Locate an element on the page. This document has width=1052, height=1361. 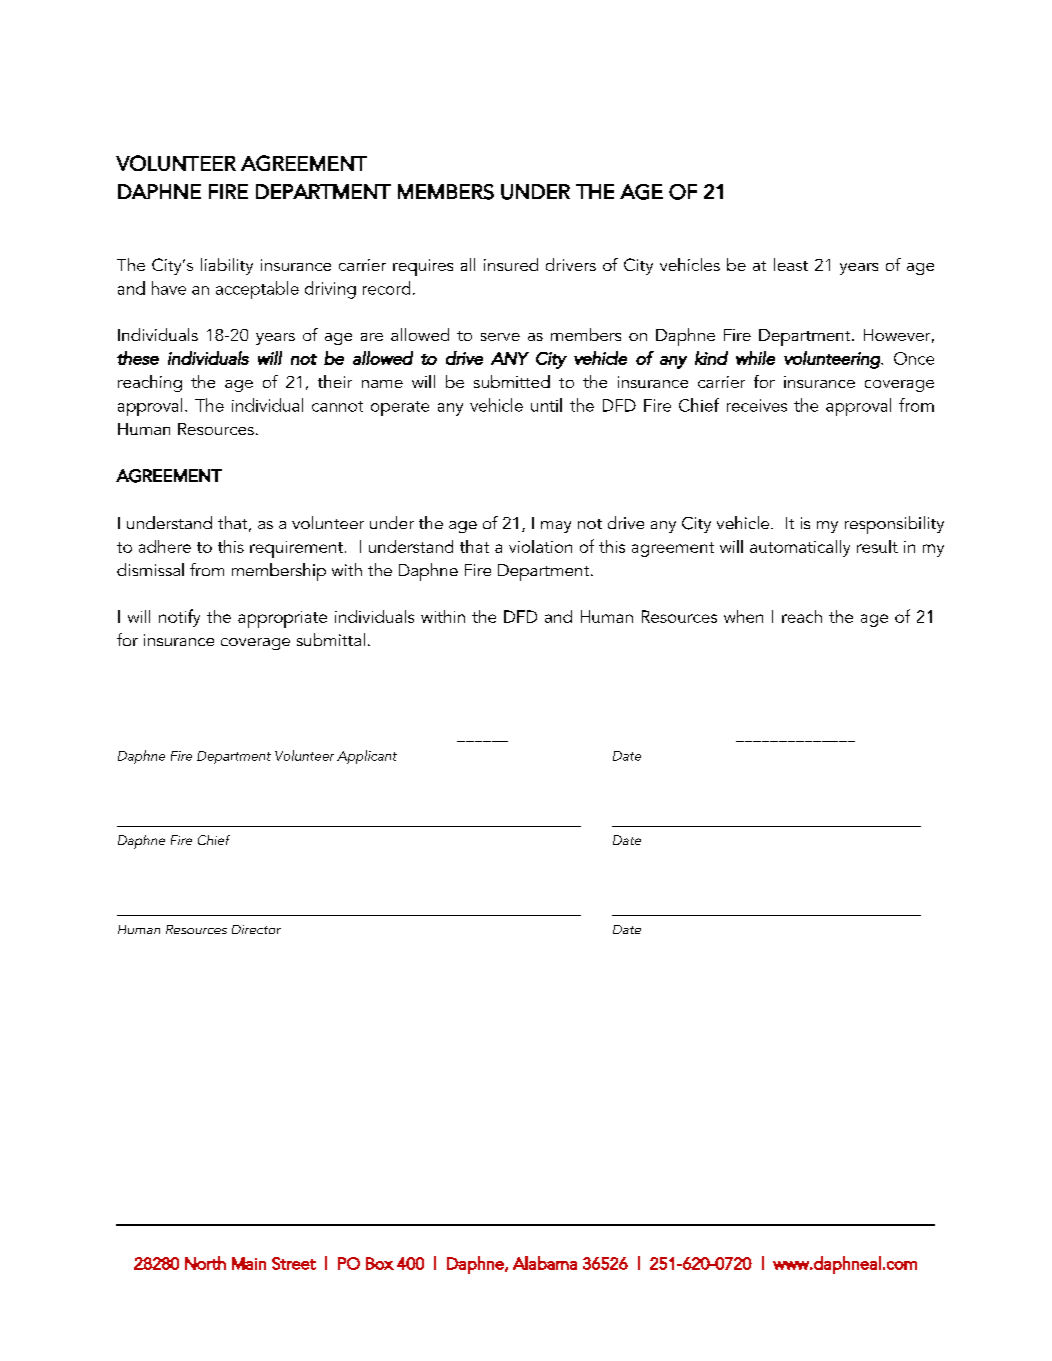
insured is located at coordinates (511, 264).
